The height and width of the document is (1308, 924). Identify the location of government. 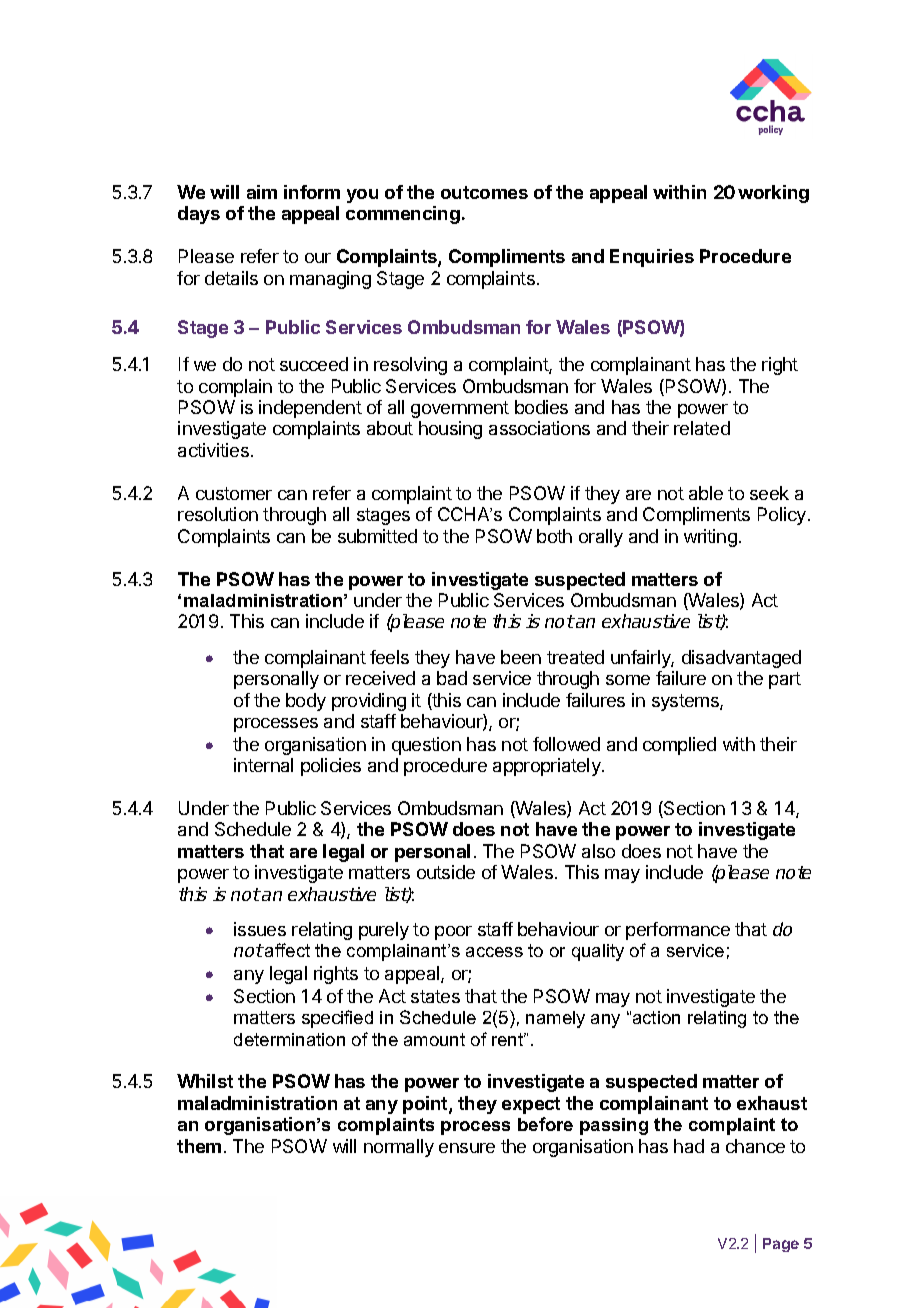
(460, 409).
